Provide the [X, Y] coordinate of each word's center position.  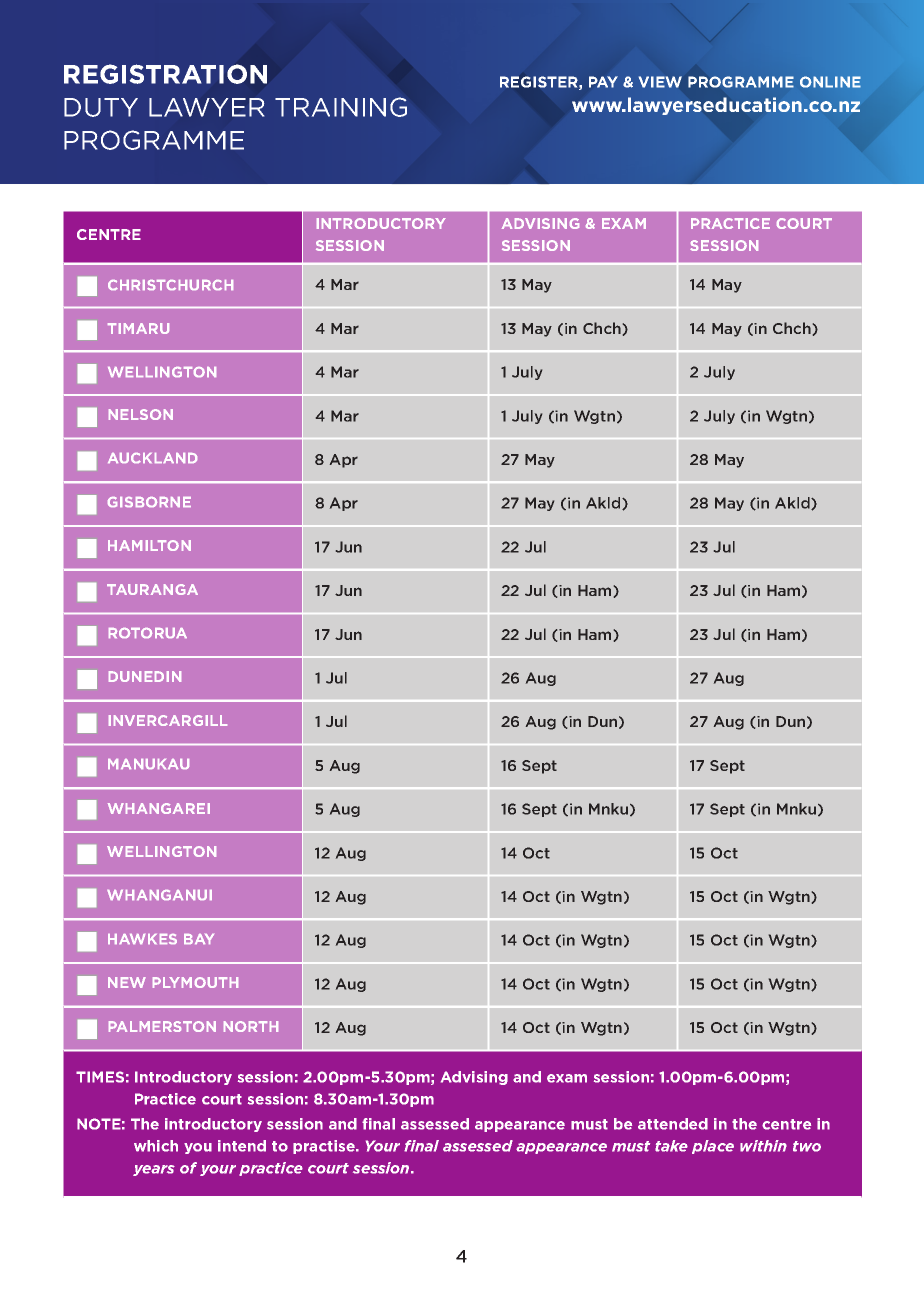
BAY [199, 939]
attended [673, 1124]
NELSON [141, 414]
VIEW [660, 82]
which [156, 1146]
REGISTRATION [165, 74]
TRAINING [341, 107]
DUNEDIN [145, 676]
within [763, 1146]
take [671, 1146]
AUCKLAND [152, 458]
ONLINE [830, 82]
